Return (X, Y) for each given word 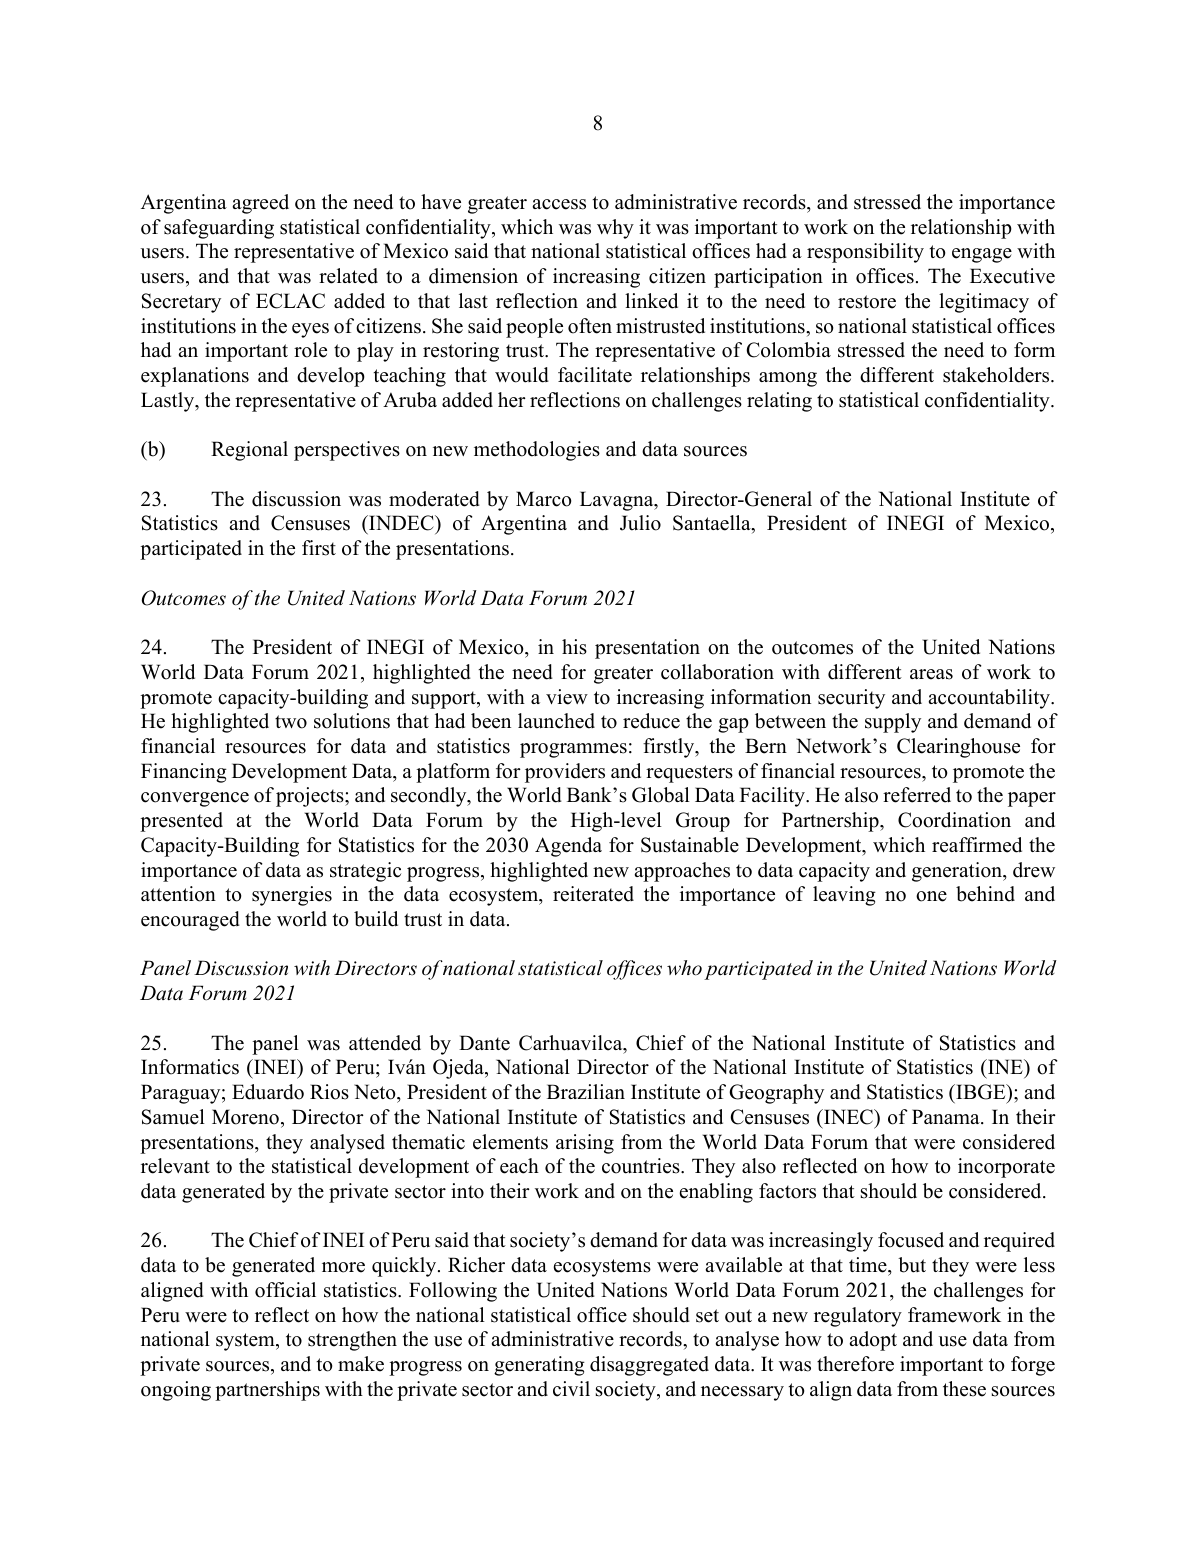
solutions (352, 721)
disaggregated (649, 1366)
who (684, 968)
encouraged (190, 921)
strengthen (352, 1341)
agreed (260, 204)
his (574, 647)
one (931, 896)
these (964, 1389)
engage (982, 255)
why (615, 229)
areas (931, 674)
